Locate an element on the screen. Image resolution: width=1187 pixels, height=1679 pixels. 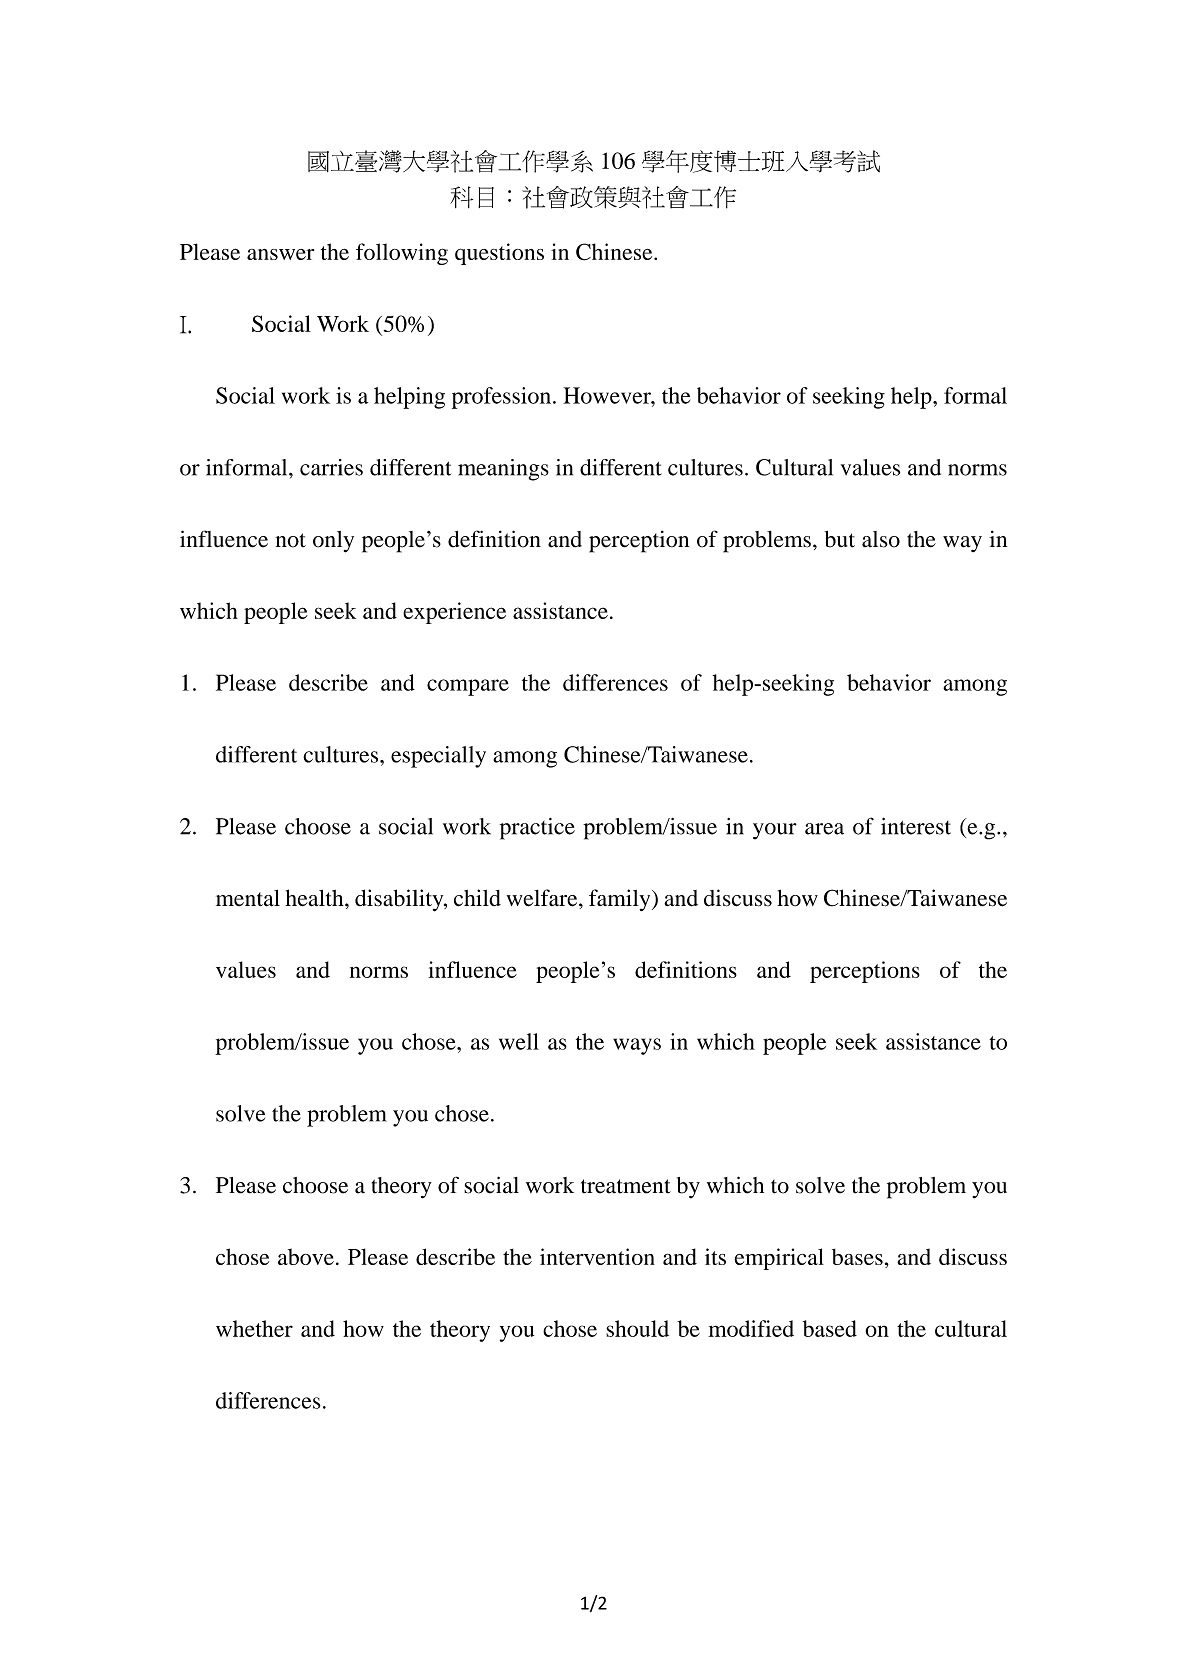
only is located at coordinates (333, 542).
